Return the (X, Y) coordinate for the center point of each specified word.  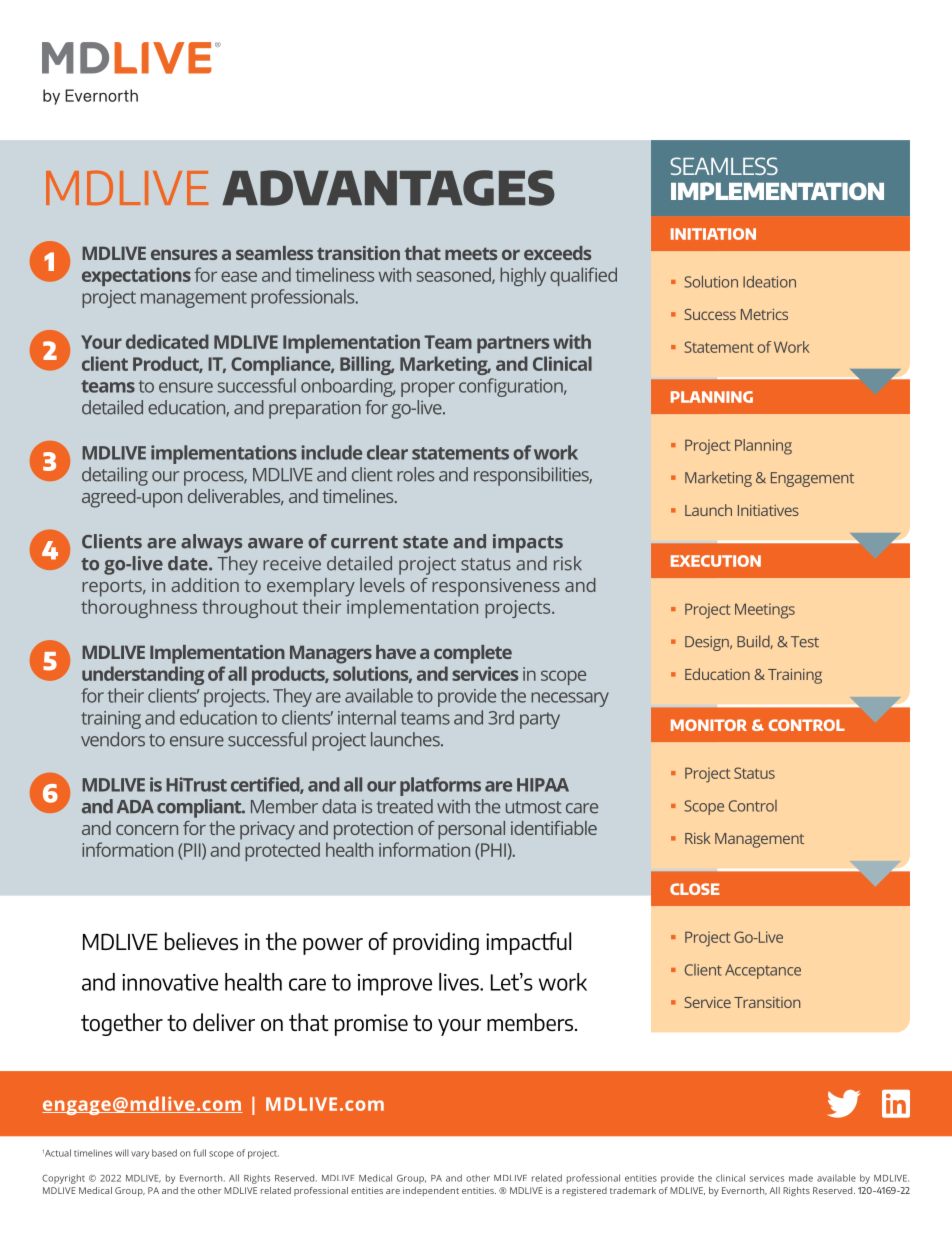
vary (140, 1155)
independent (431, 1191)
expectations (136, 276)
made (801, 1178)
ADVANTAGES (388, 188)
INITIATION (713, 234)
